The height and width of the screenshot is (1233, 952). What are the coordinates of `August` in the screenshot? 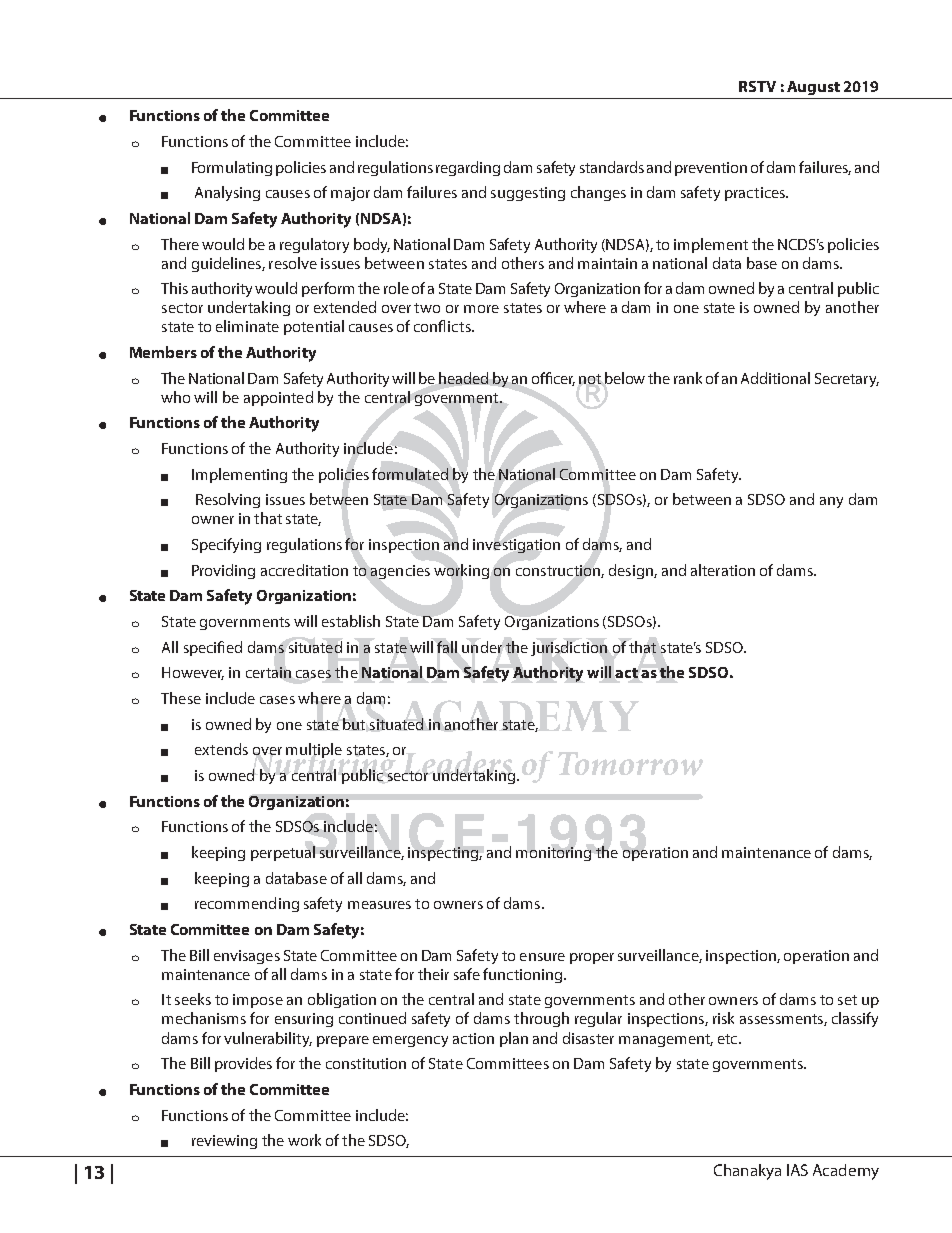 It's located at (813, 88).
